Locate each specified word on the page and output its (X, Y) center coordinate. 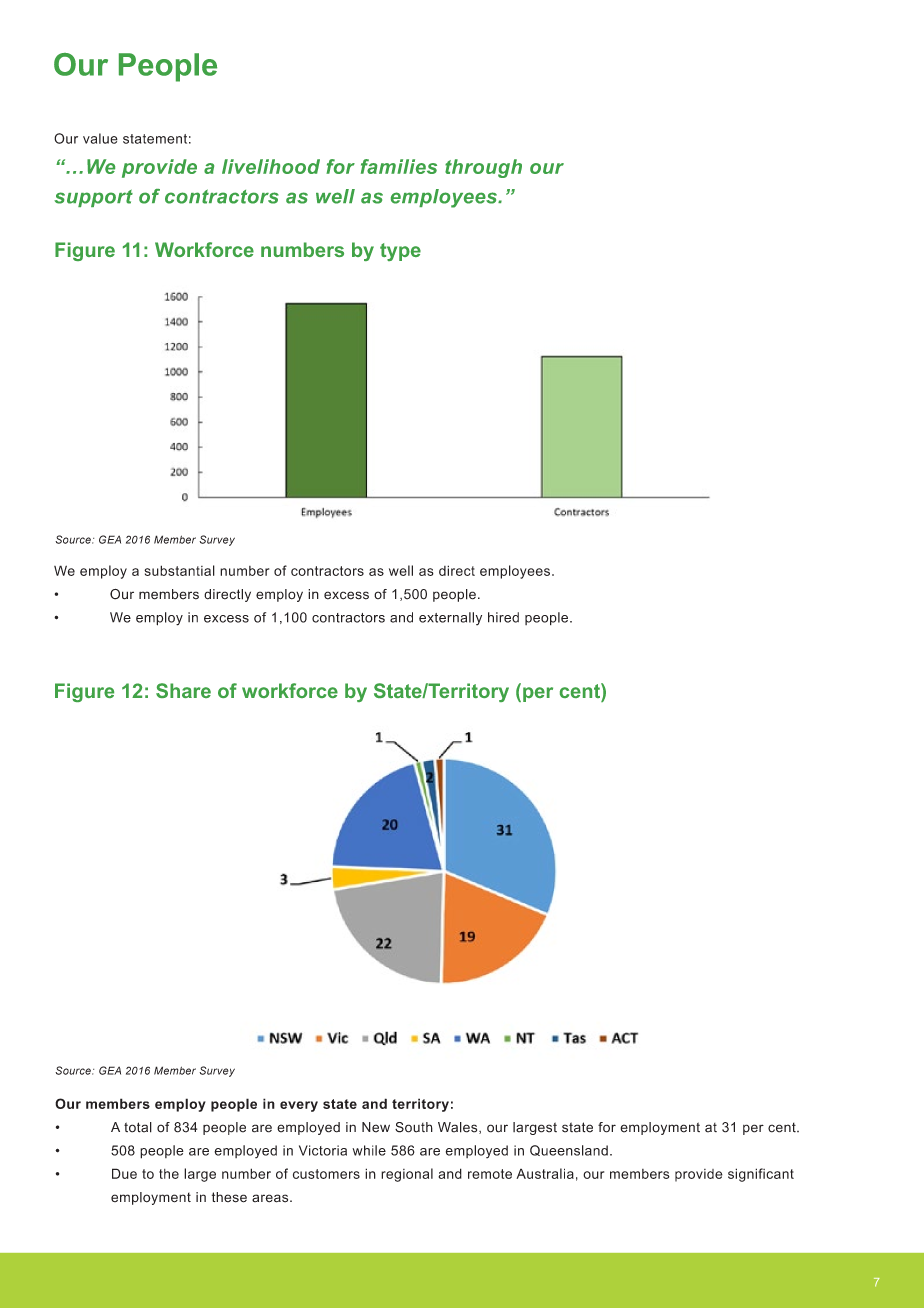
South (414, 1127)
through (483, 168)
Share (183, 690)
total (138, 1127)
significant (761, 1175)
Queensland (569, 1150)
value (100, 138)
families (399, 166)
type (400, 252)
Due (124, 1173)
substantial (179, 570)
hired (503, 617)
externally (450, 619)
